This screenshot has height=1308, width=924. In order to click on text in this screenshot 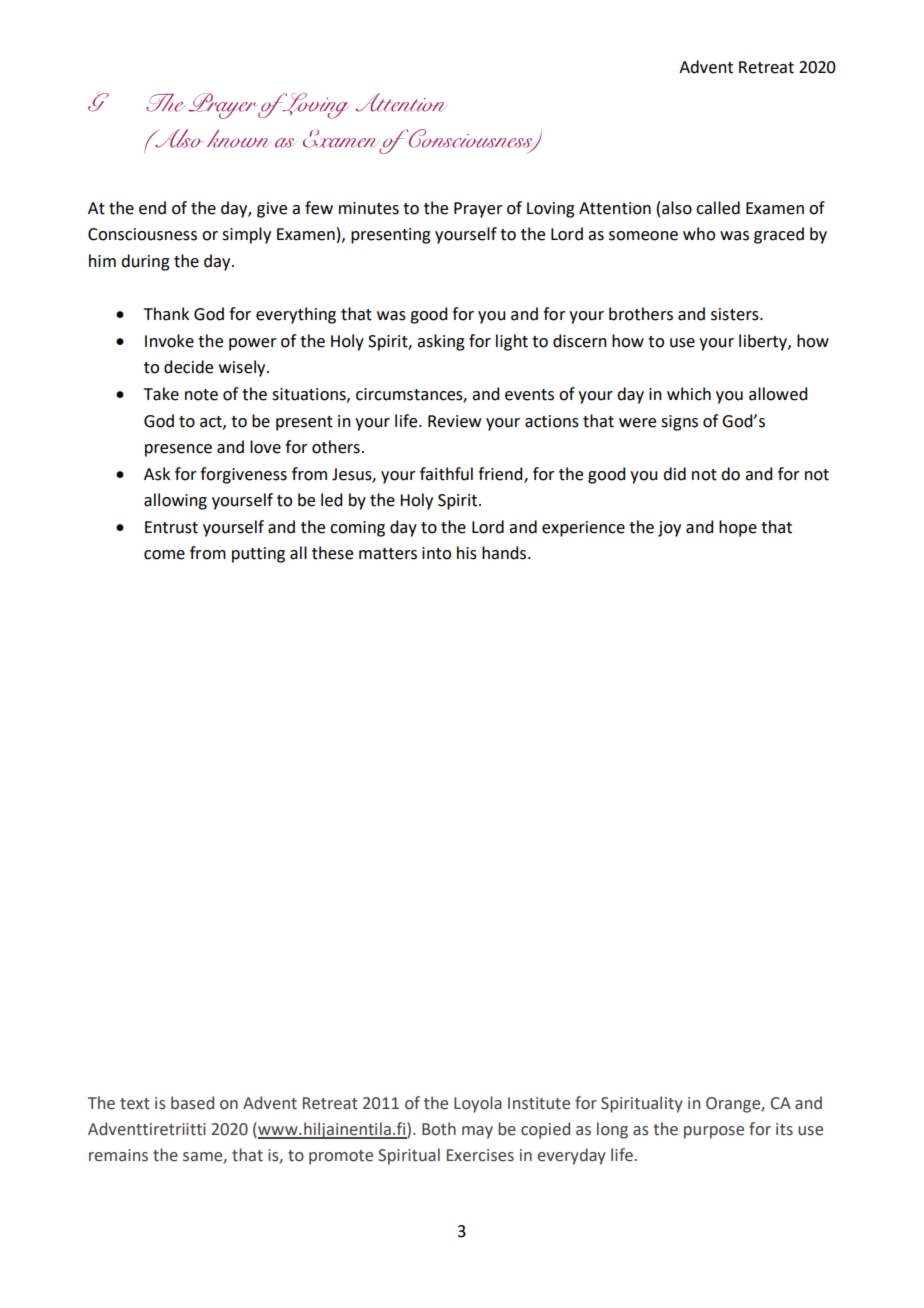, I will do `click(135, 1104)`.
